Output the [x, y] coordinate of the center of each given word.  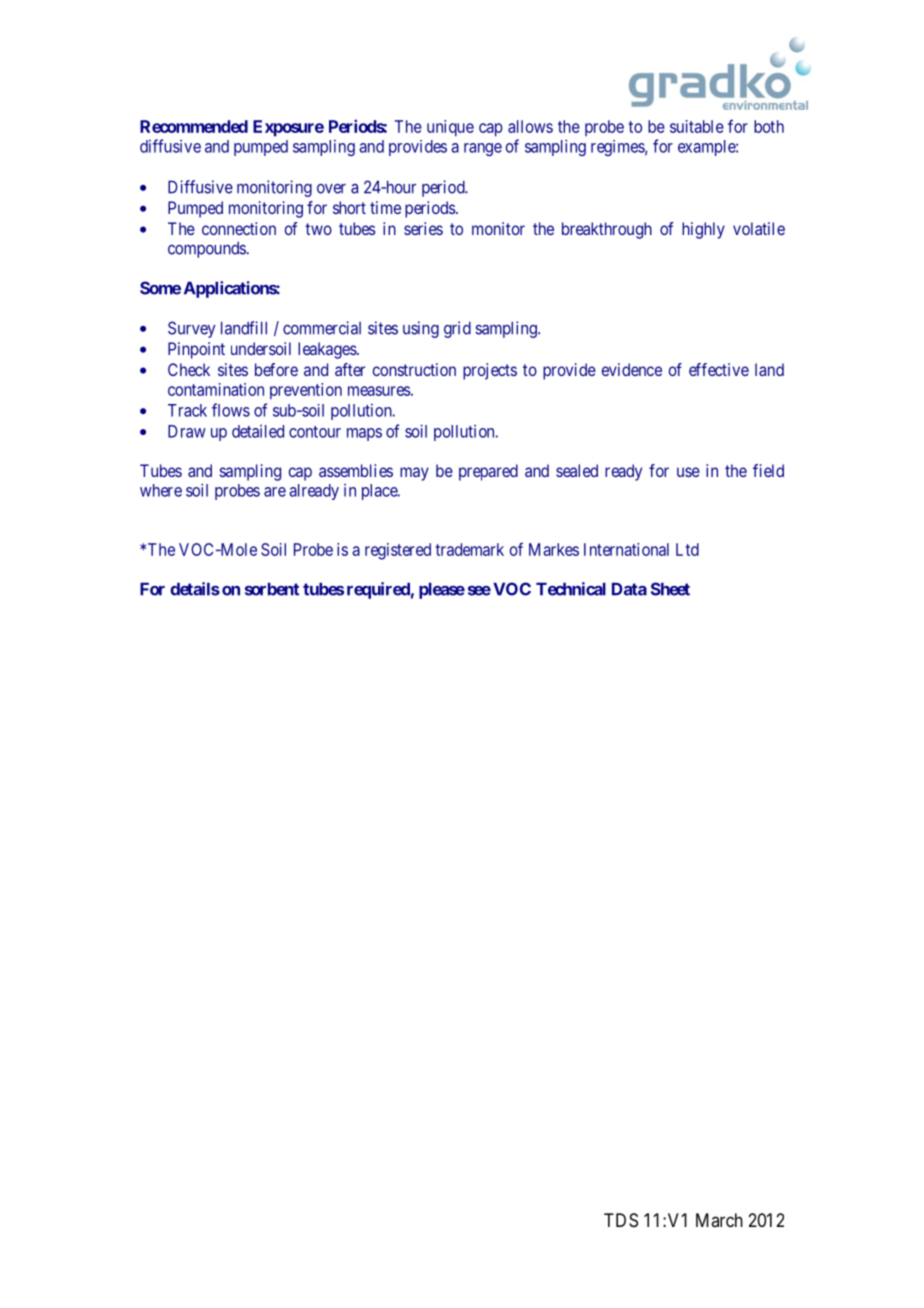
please [442, 590]
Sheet [670, 589]
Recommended [194, 126]
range [483, 149]
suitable [697, 126]
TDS [621, 1220]
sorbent [272, 589]
